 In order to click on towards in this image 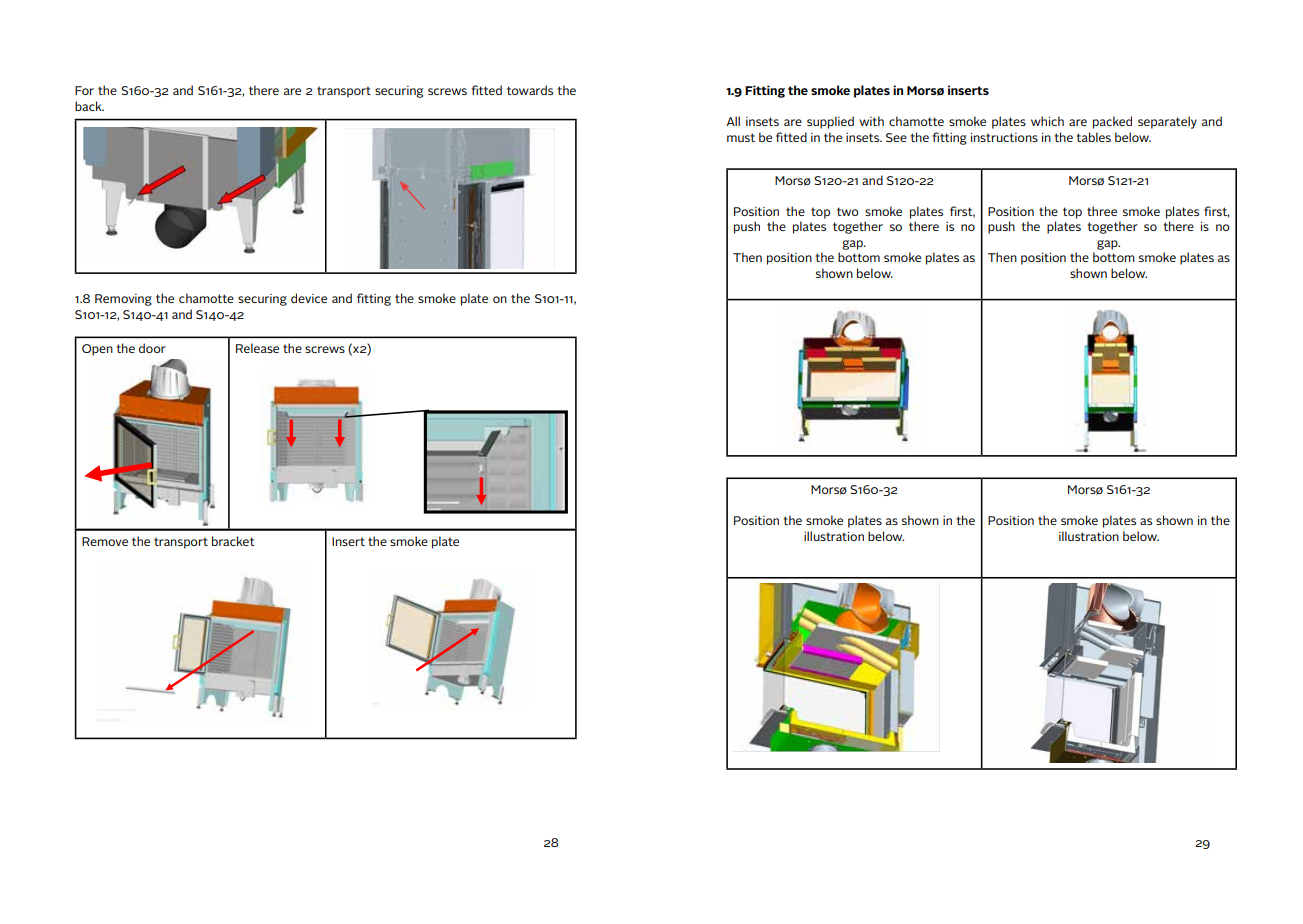, I will do `click(530, 90)`.
